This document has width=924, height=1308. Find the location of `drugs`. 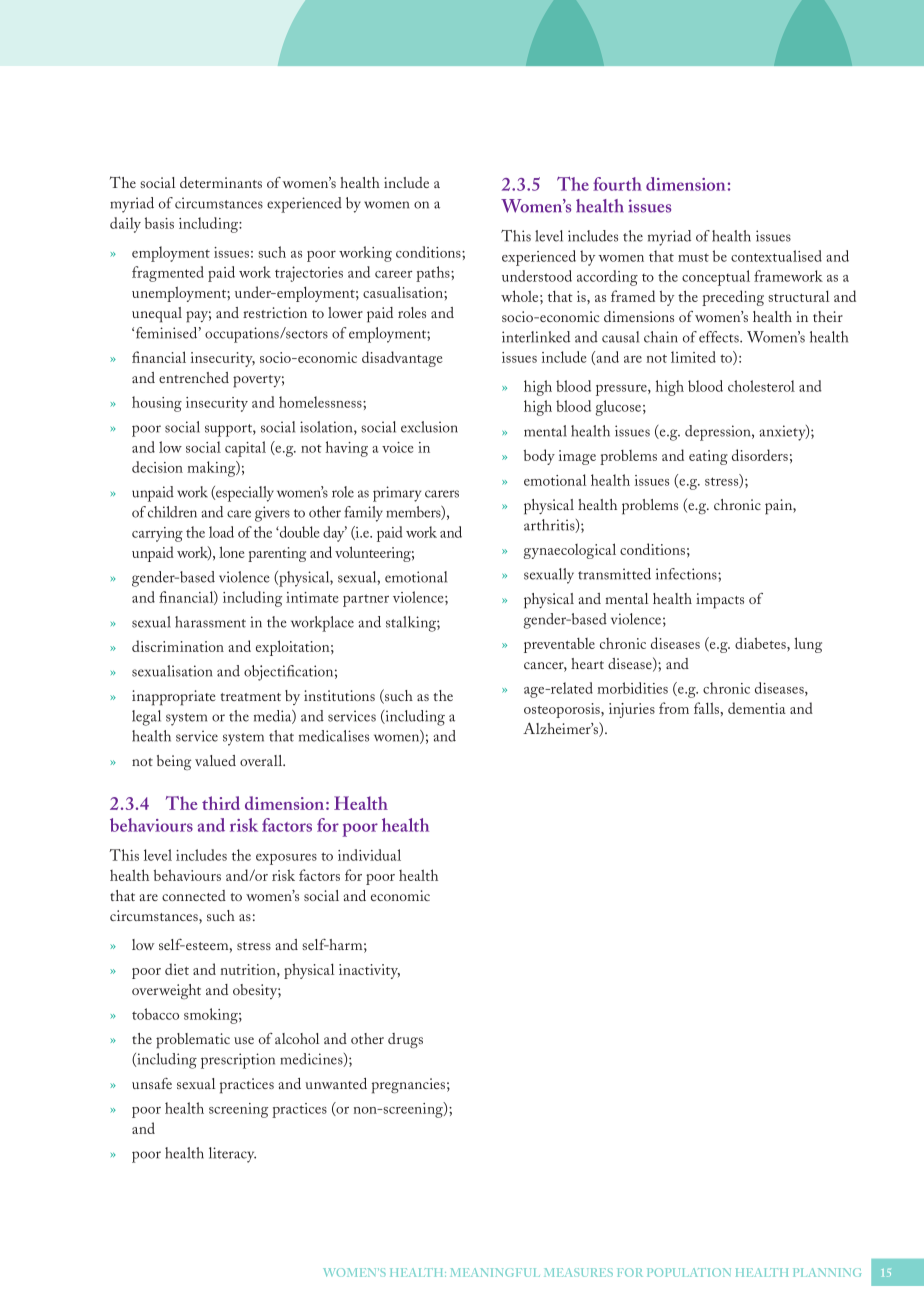

drugs is located at coordinates (405, 1040).
